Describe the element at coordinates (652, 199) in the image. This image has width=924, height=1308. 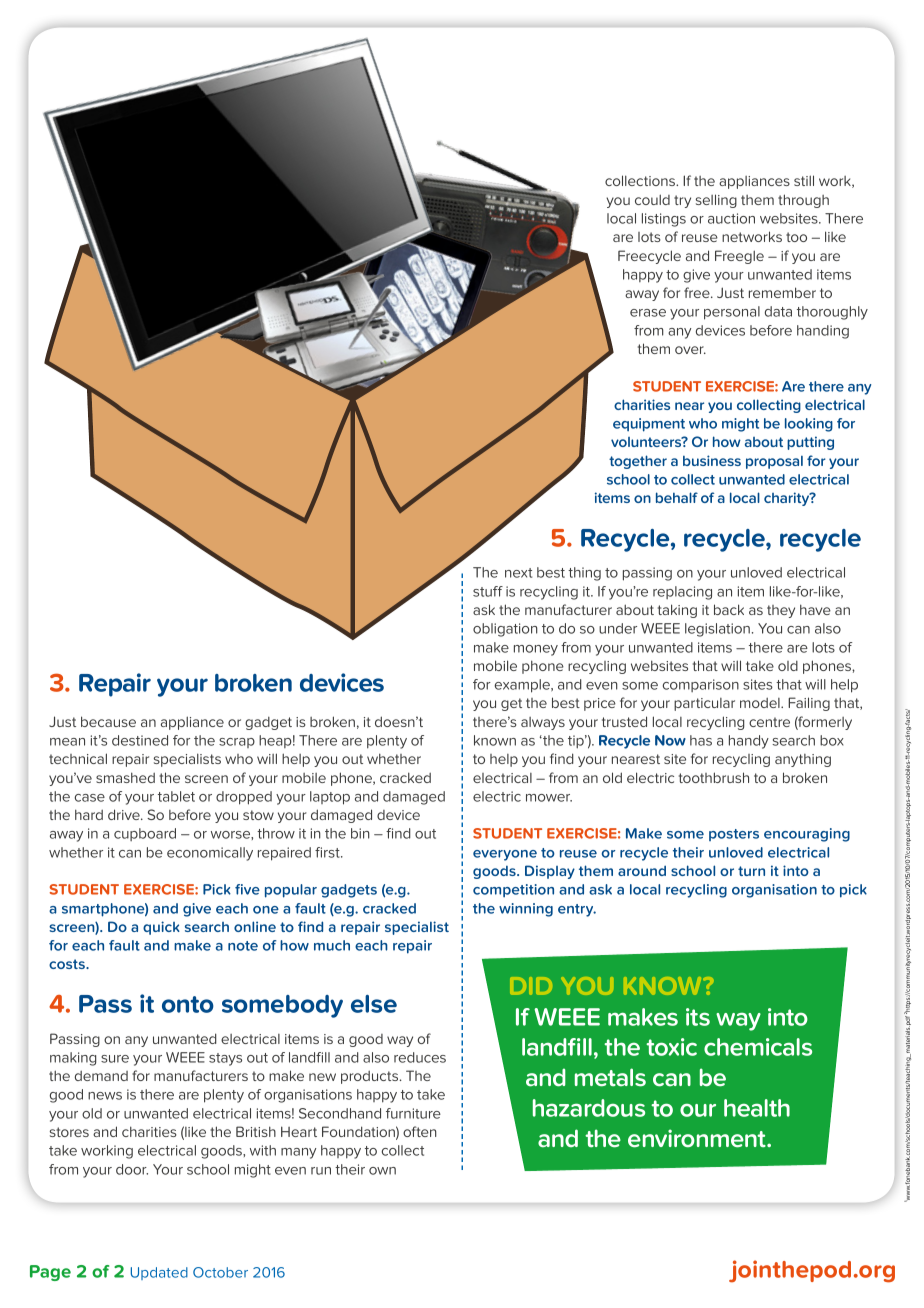
I see `could` at that location.
